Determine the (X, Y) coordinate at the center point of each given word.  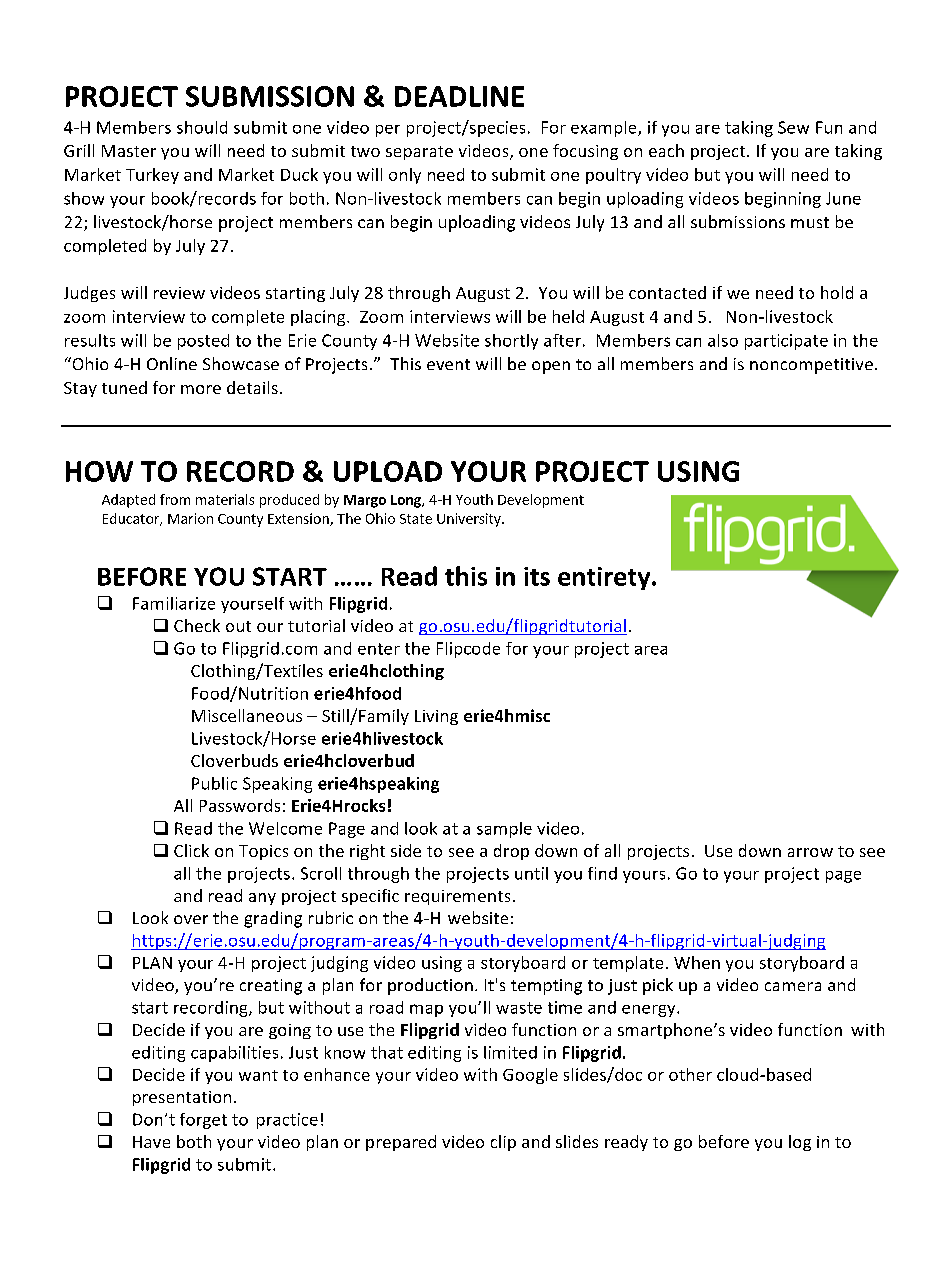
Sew (793, 127)
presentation (182, 1098)
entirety (605, 578)
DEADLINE (459, 96)
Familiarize (174, 603)
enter (379, 649)
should (202, 127)
